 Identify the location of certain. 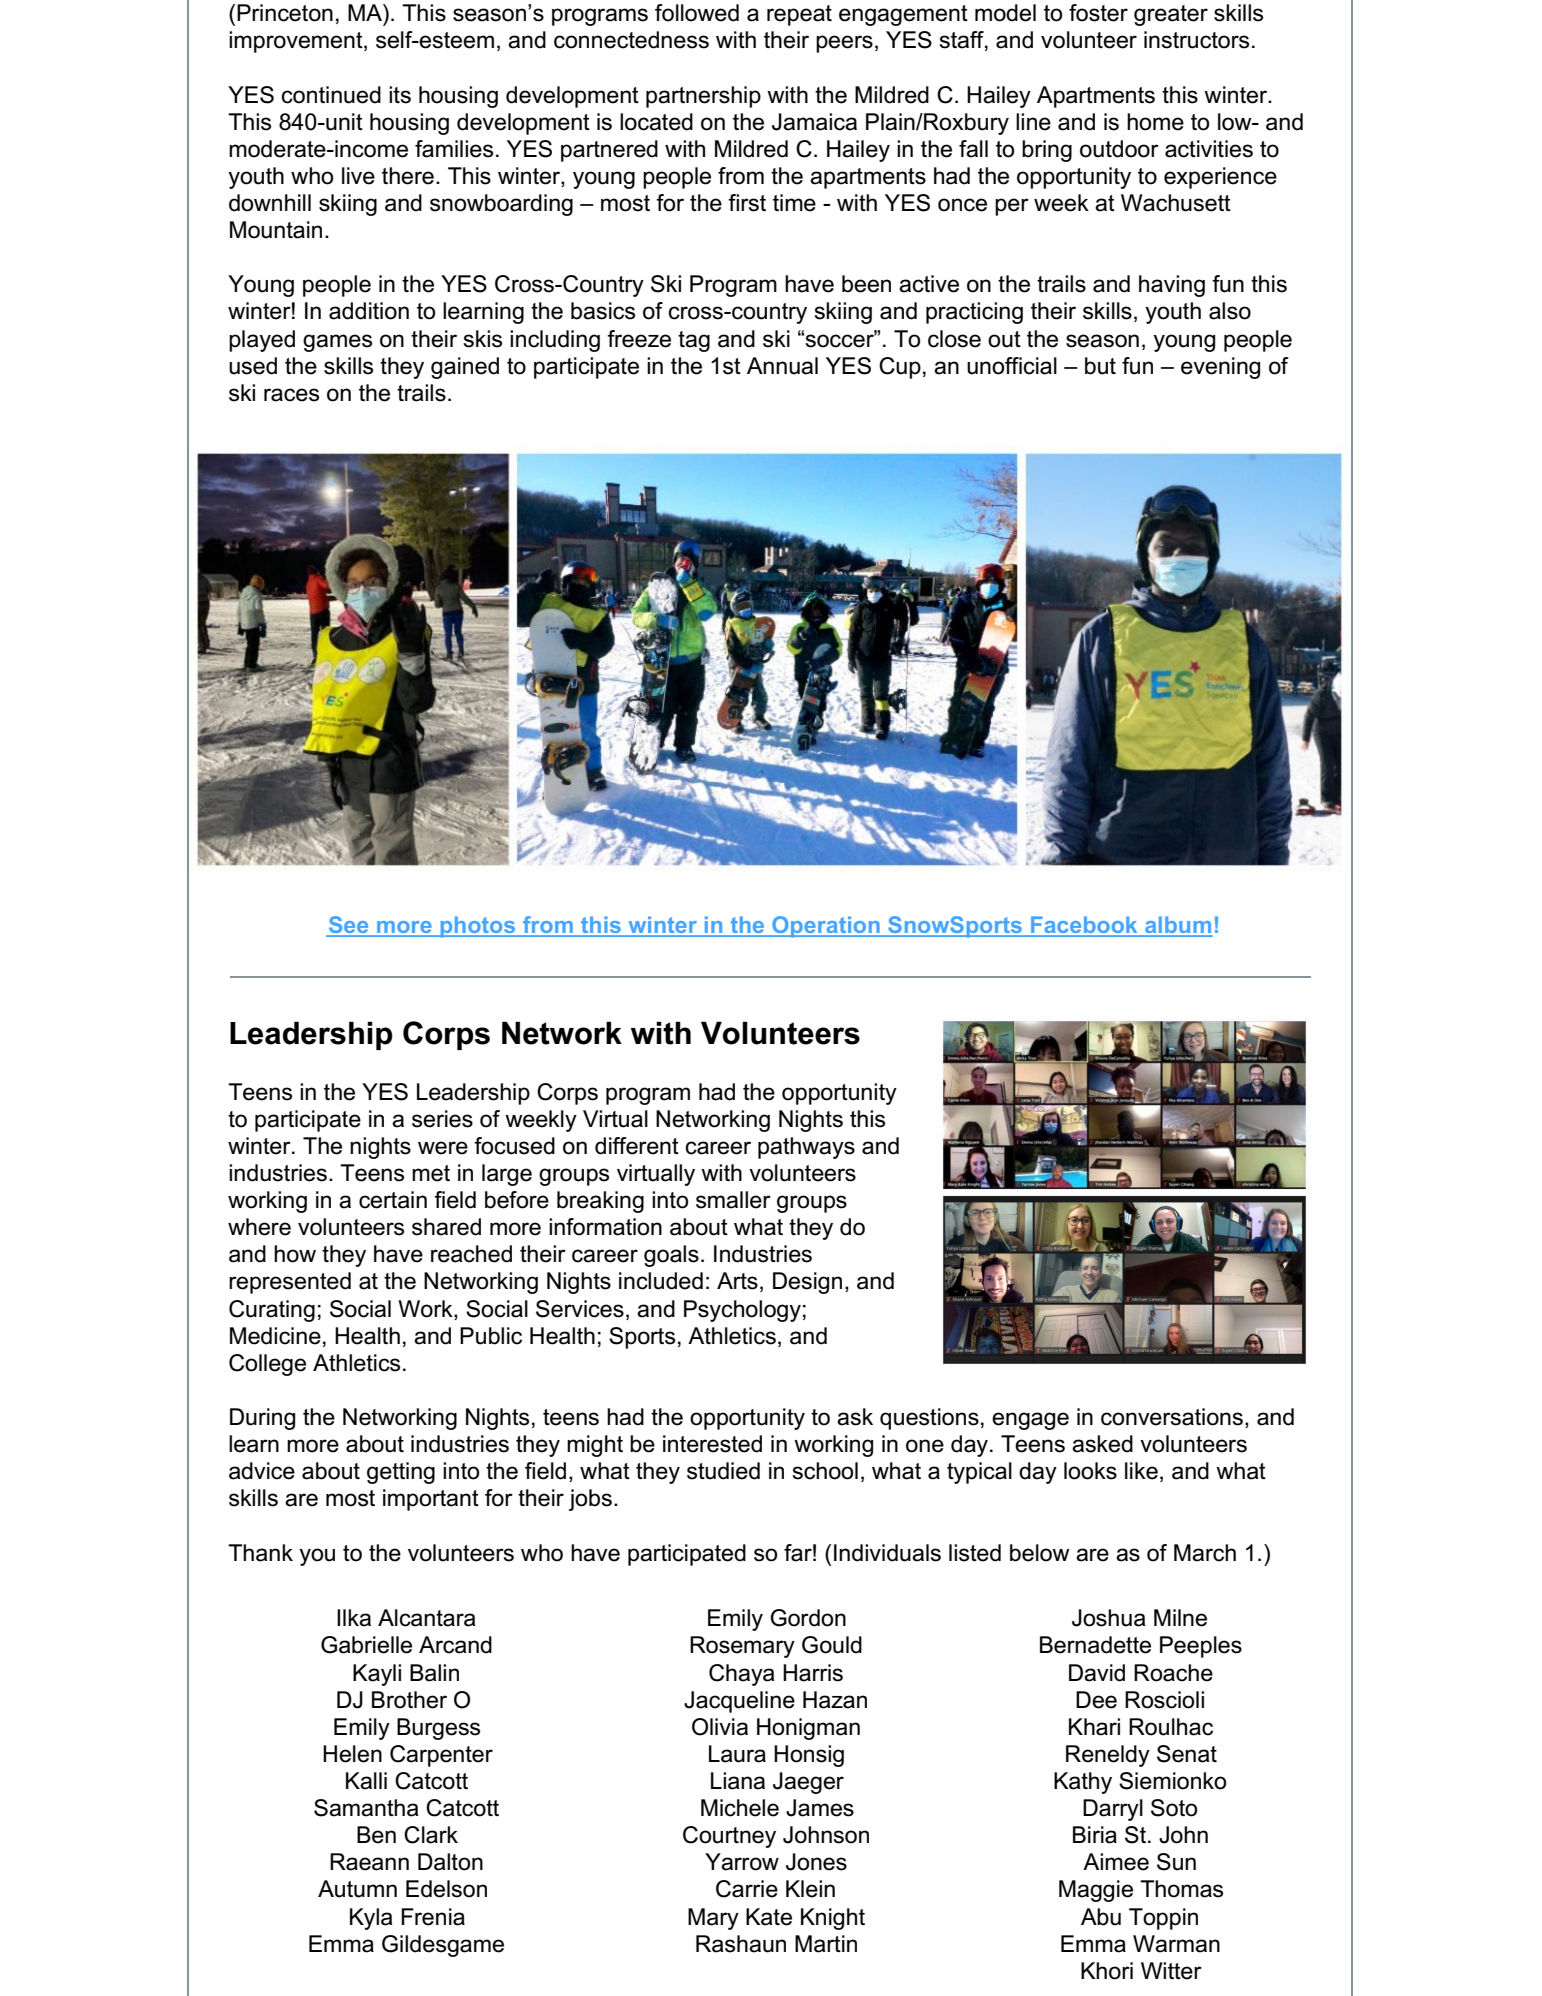
(393, 1200).
